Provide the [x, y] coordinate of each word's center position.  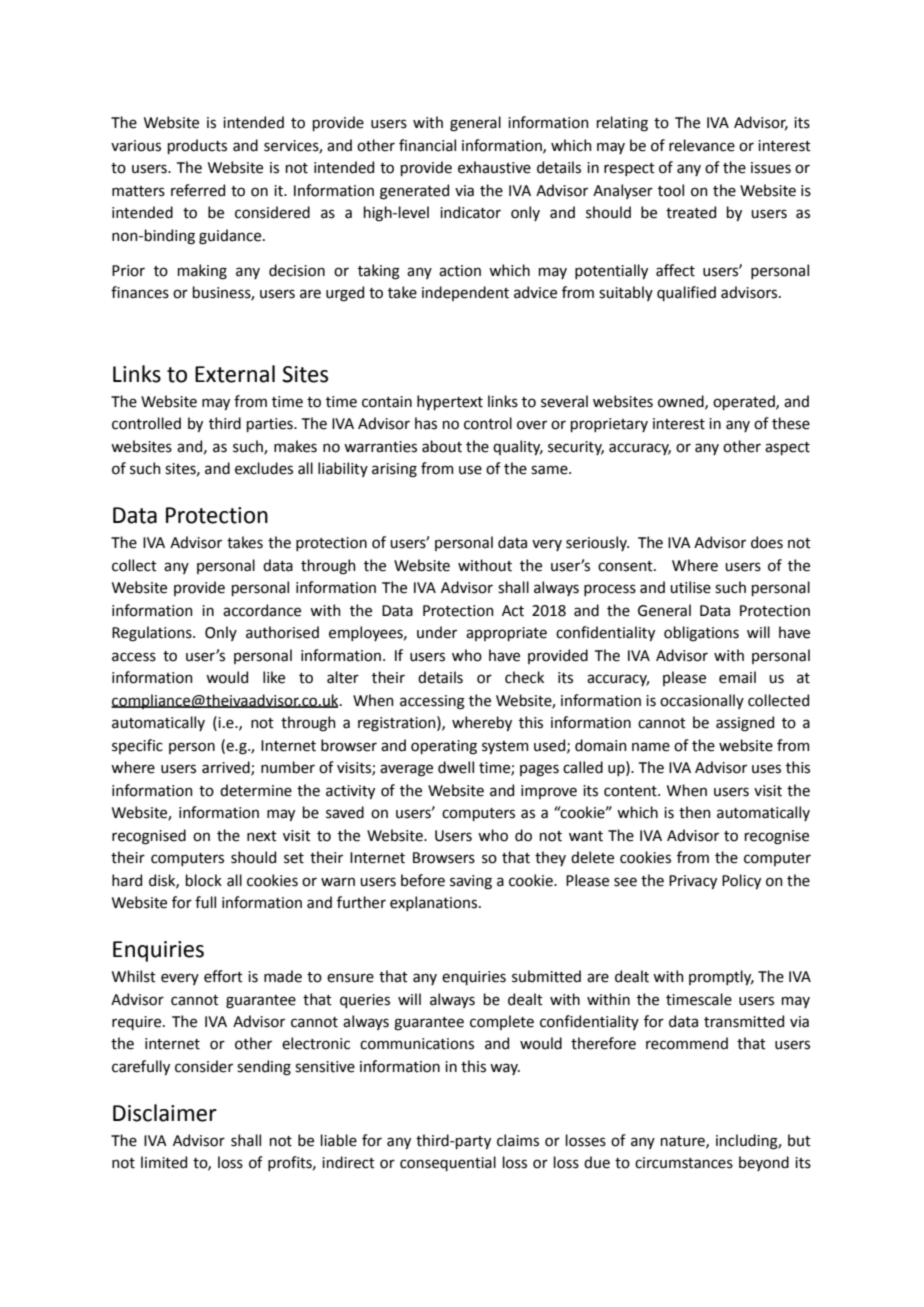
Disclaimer [165, 1113]
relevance [702, 145]
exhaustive [494, 167]
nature [684, 1142]
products [197, 146]
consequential [448, 1163]
